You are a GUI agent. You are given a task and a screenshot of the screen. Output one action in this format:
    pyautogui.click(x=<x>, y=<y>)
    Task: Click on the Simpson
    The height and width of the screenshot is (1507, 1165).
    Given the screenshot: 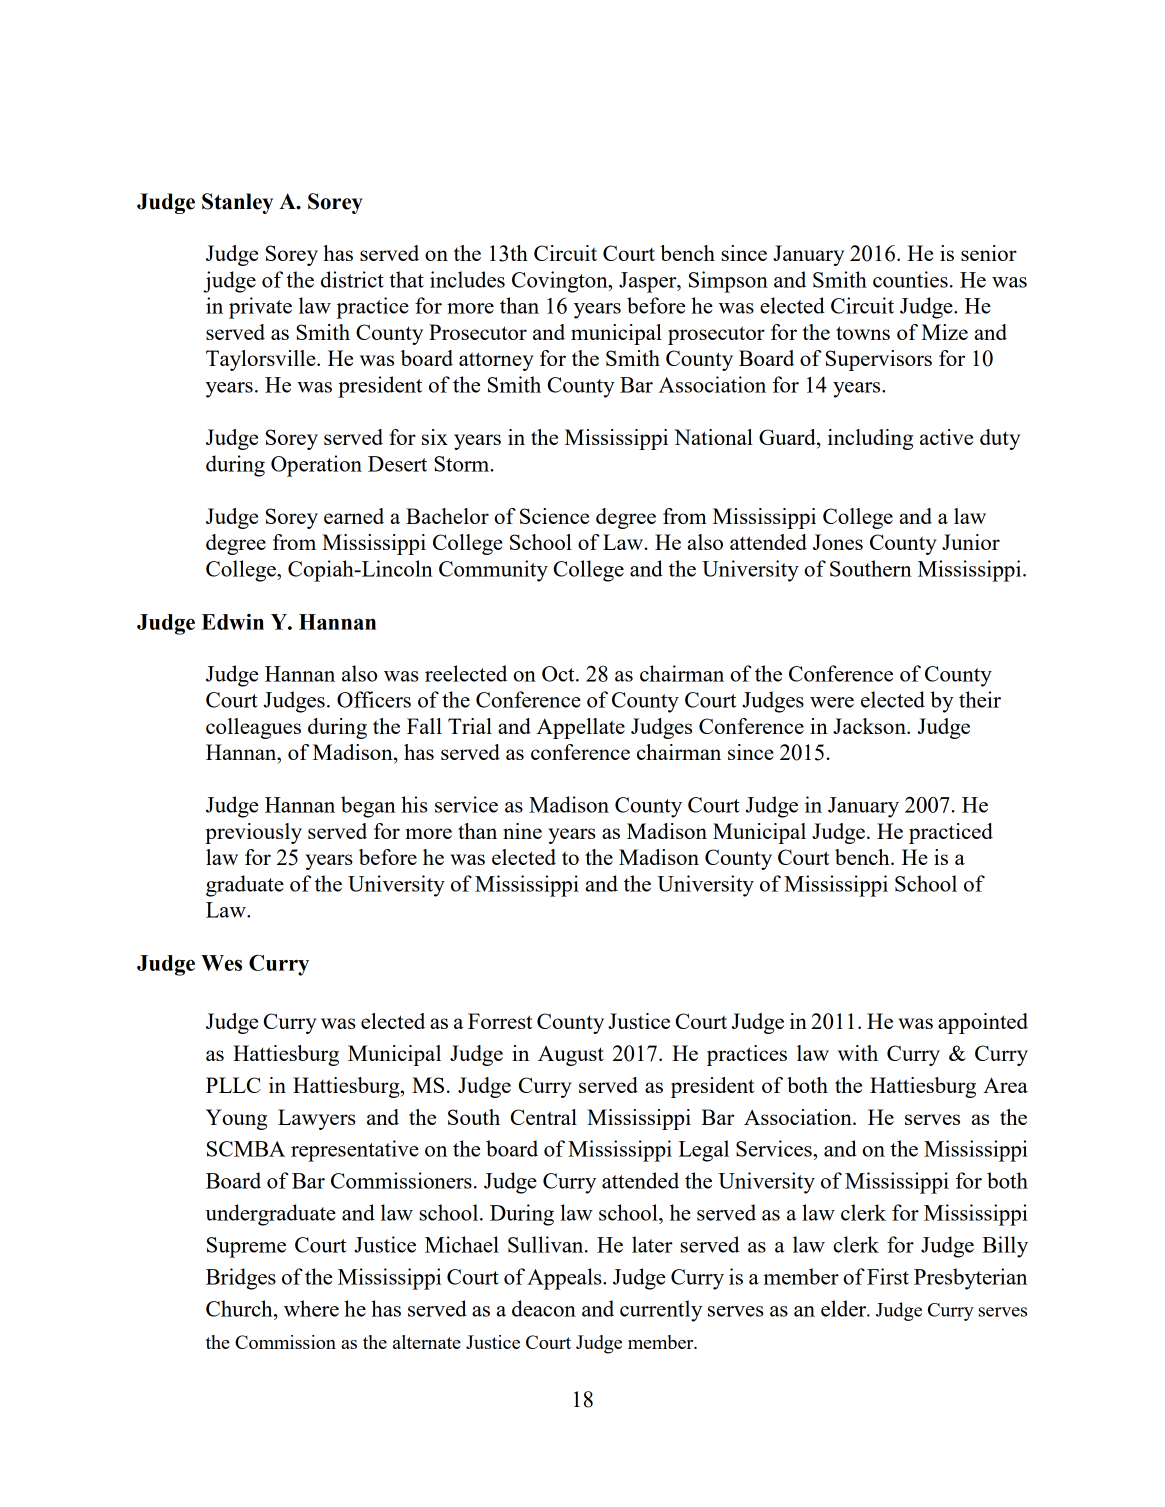 What is the action you would take?
    pyautogui.click(x=728, y=282)
